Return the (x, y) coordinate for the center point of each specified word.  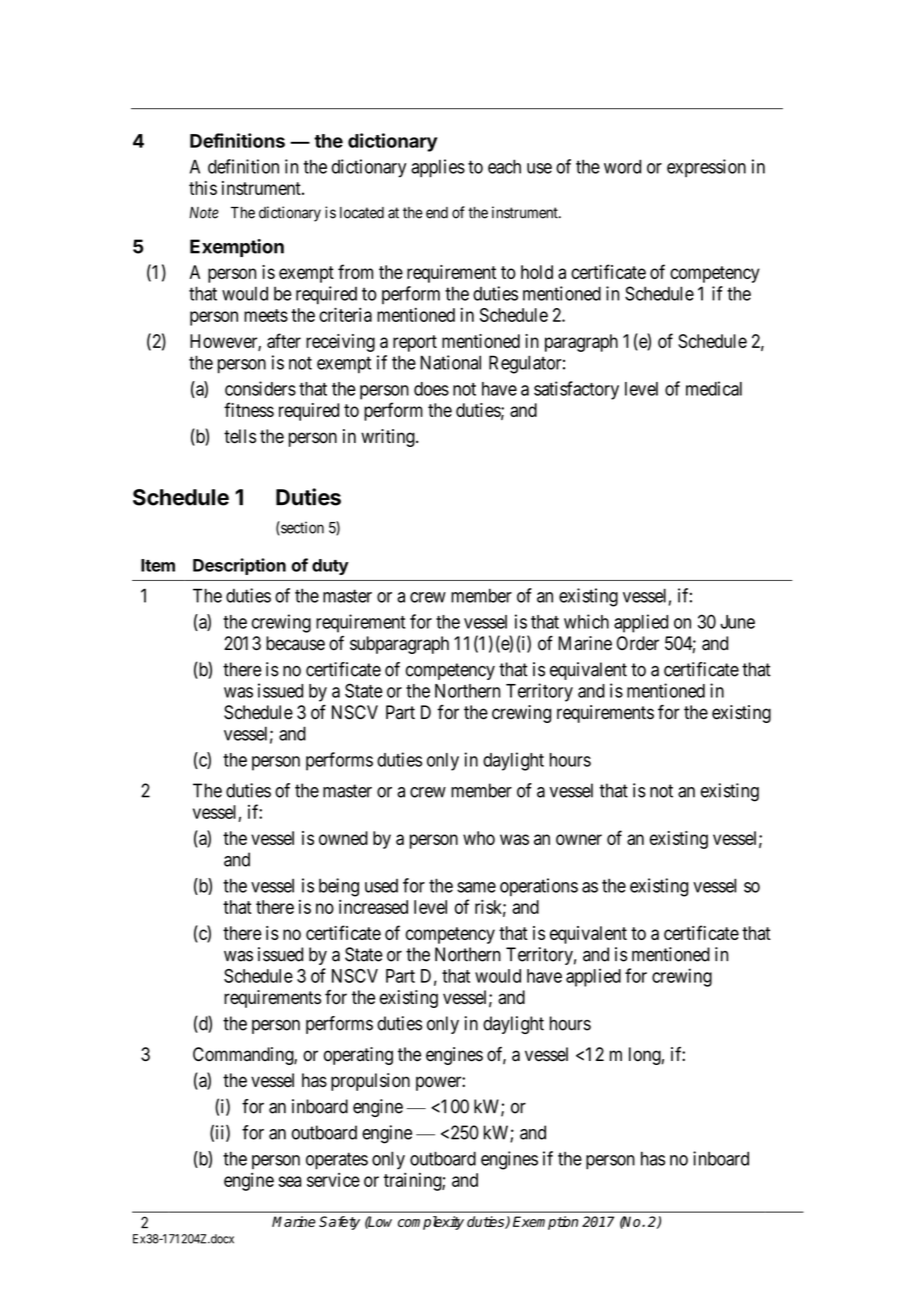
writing (389, 438)
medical (714, 388)
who (479, 838)
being (339, 887)
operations (539, 887)
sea (289, 1181)
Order (638, 643)
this (203, 188)
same (476, 887)
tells (240, 436)
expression (706, 168)
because (295, 643)
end (437, 213)
